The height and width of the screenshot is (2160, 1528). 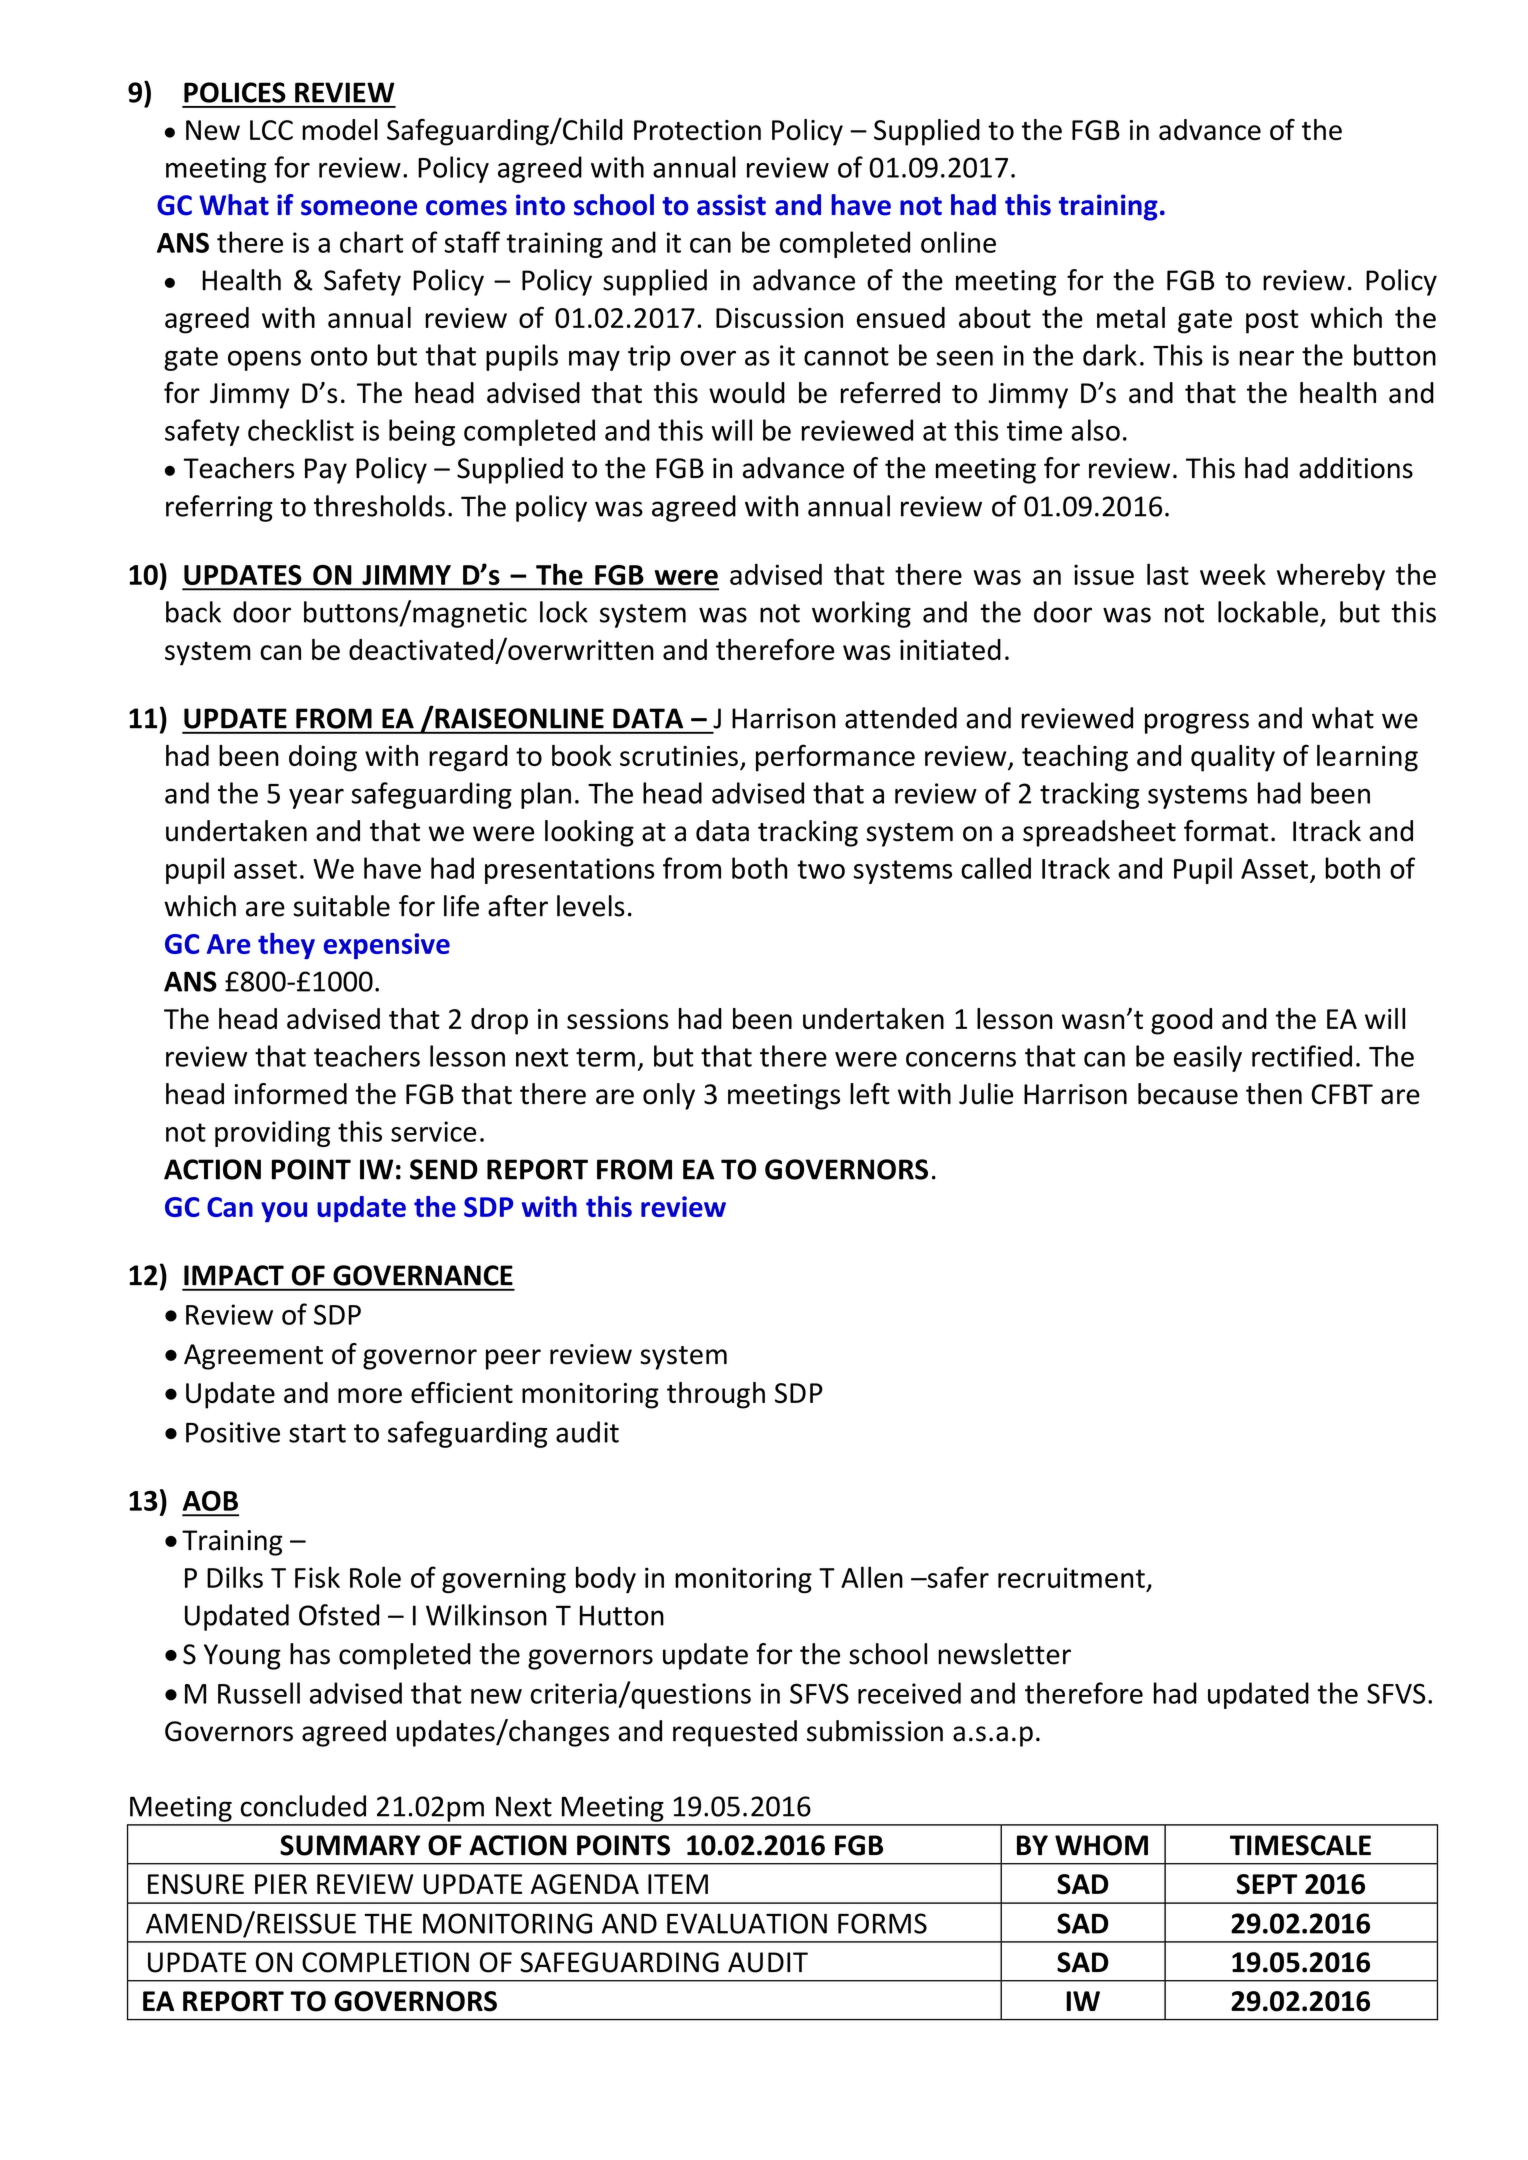 What do you see at coordinates (1272, 322) in the screenshot?
I see `post` at bounding box center [1272, 322].
